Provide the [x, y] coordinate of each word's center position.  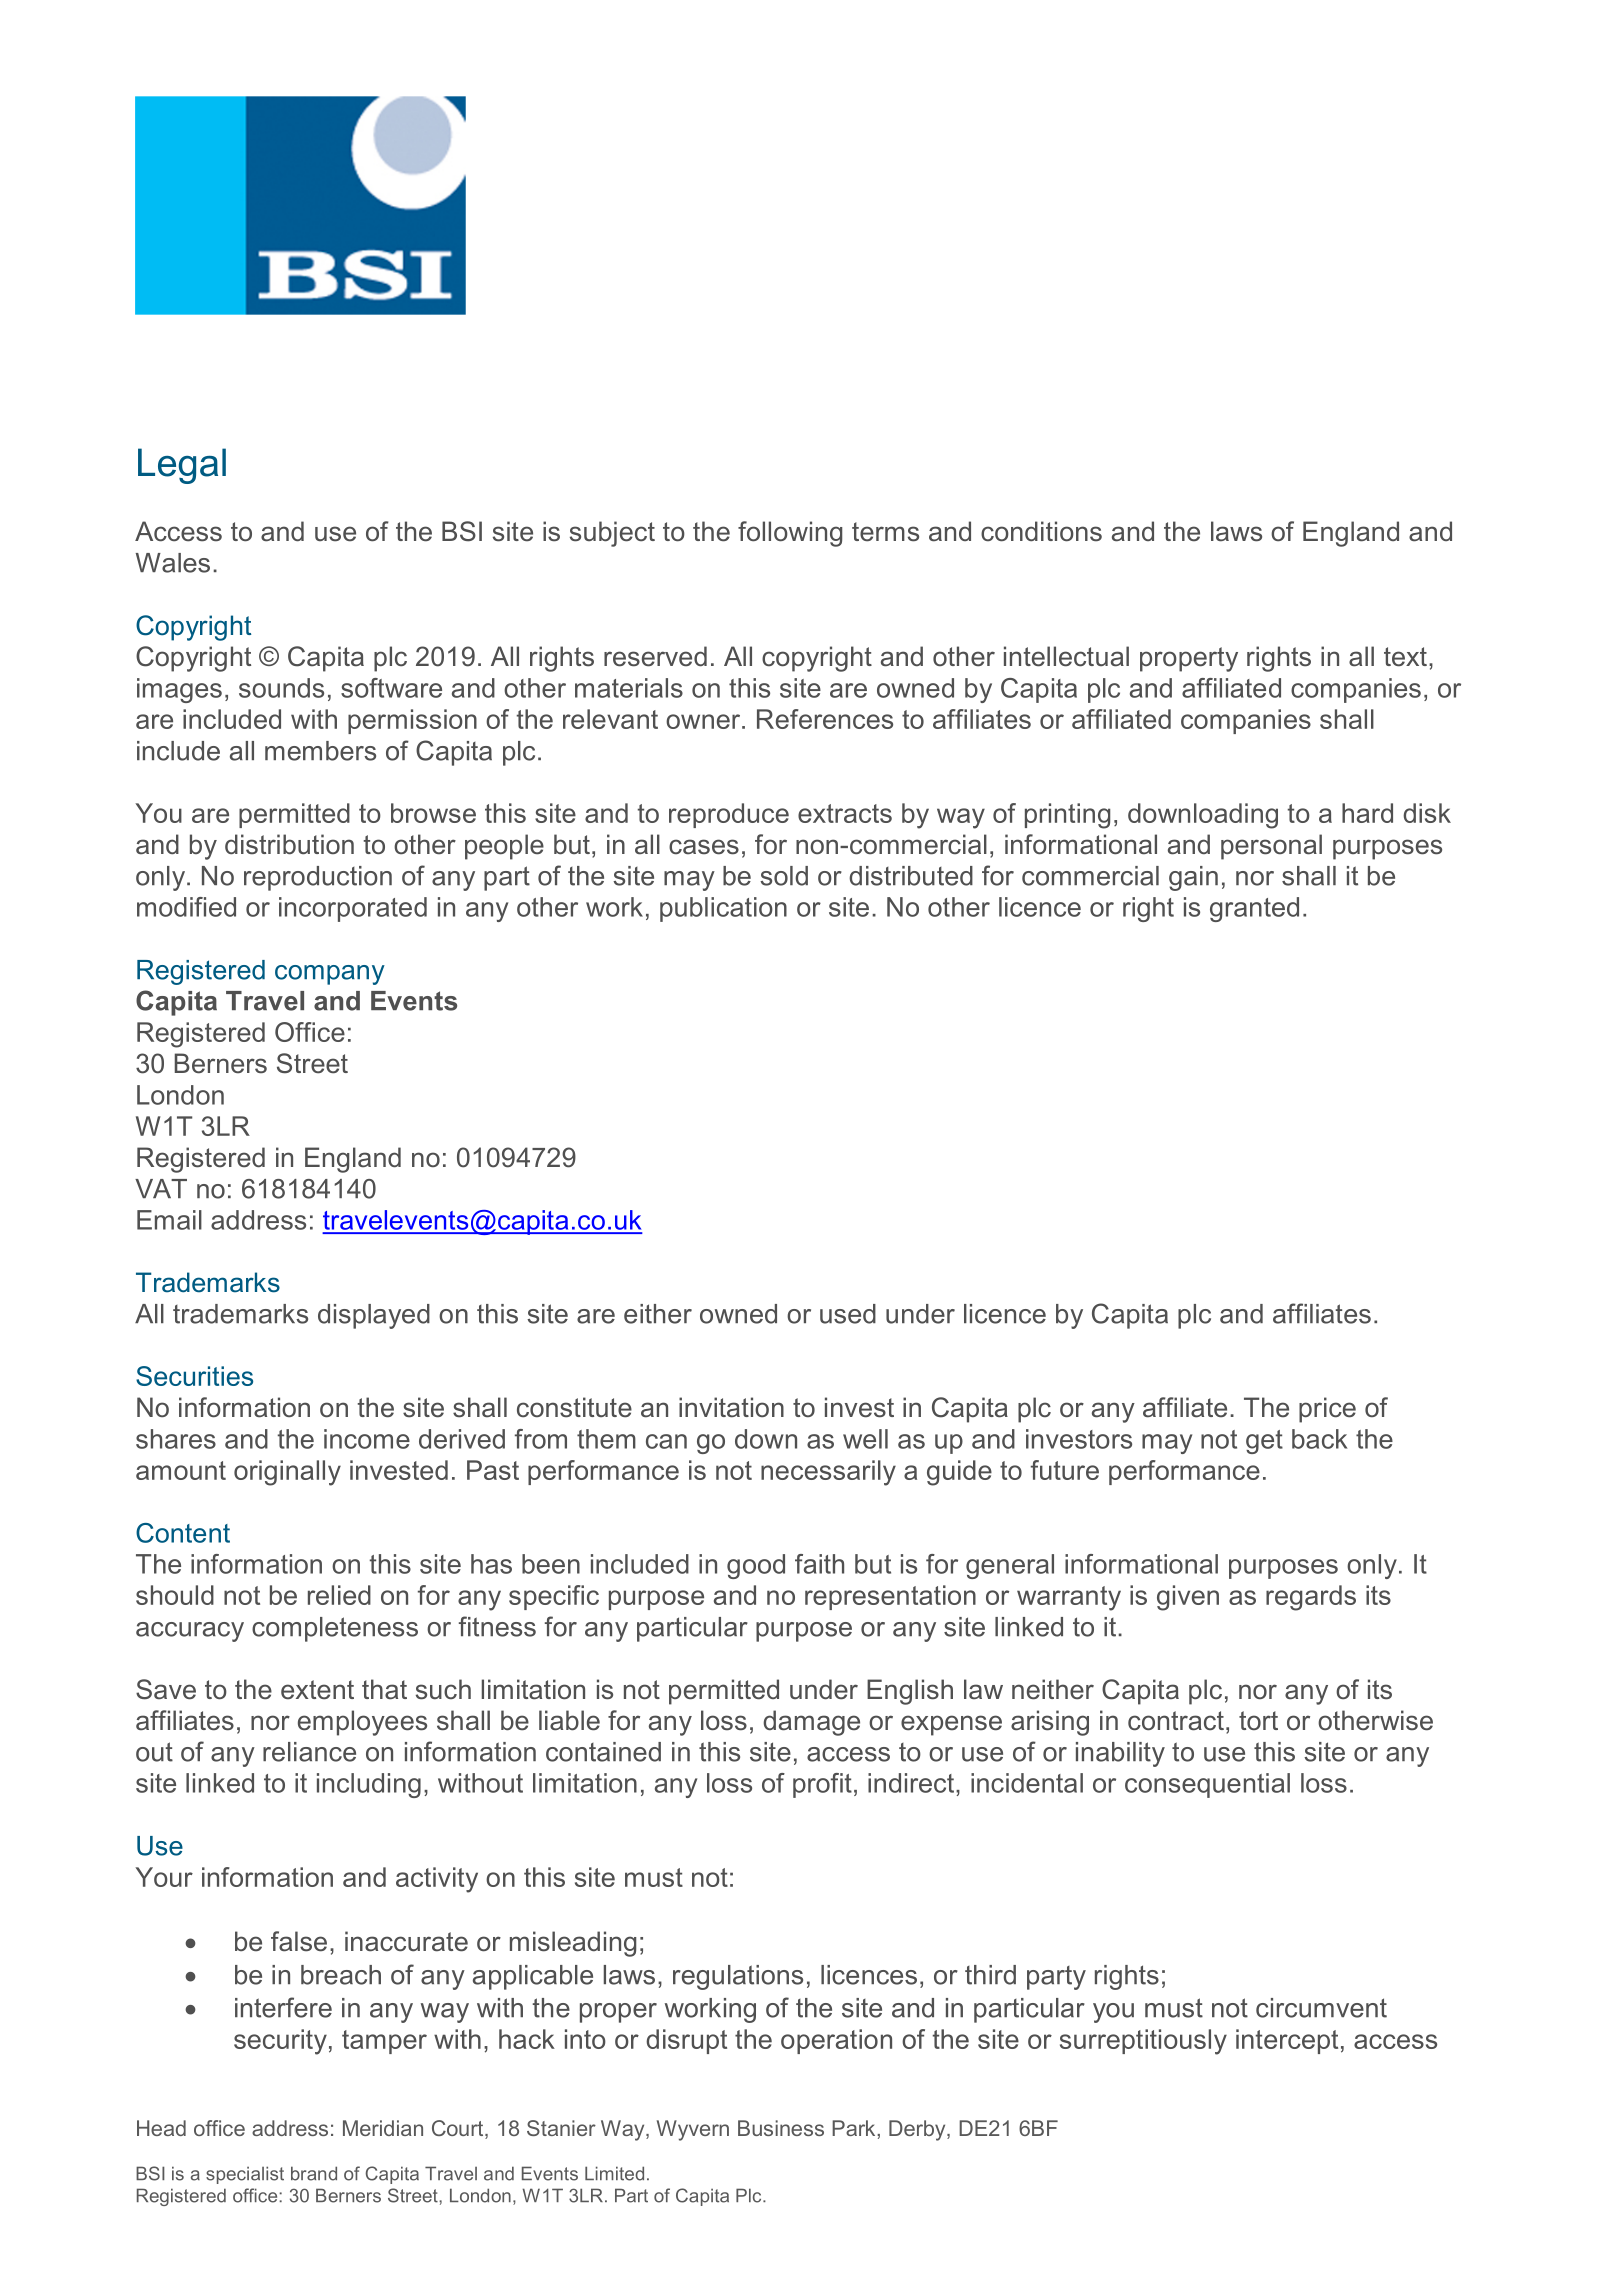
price [1327, 1410]
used [848, 1314]
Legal [182, 466]
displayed [374, 1316]
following [790, 534]
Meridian [383, 2128]
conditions [1041, 531]
